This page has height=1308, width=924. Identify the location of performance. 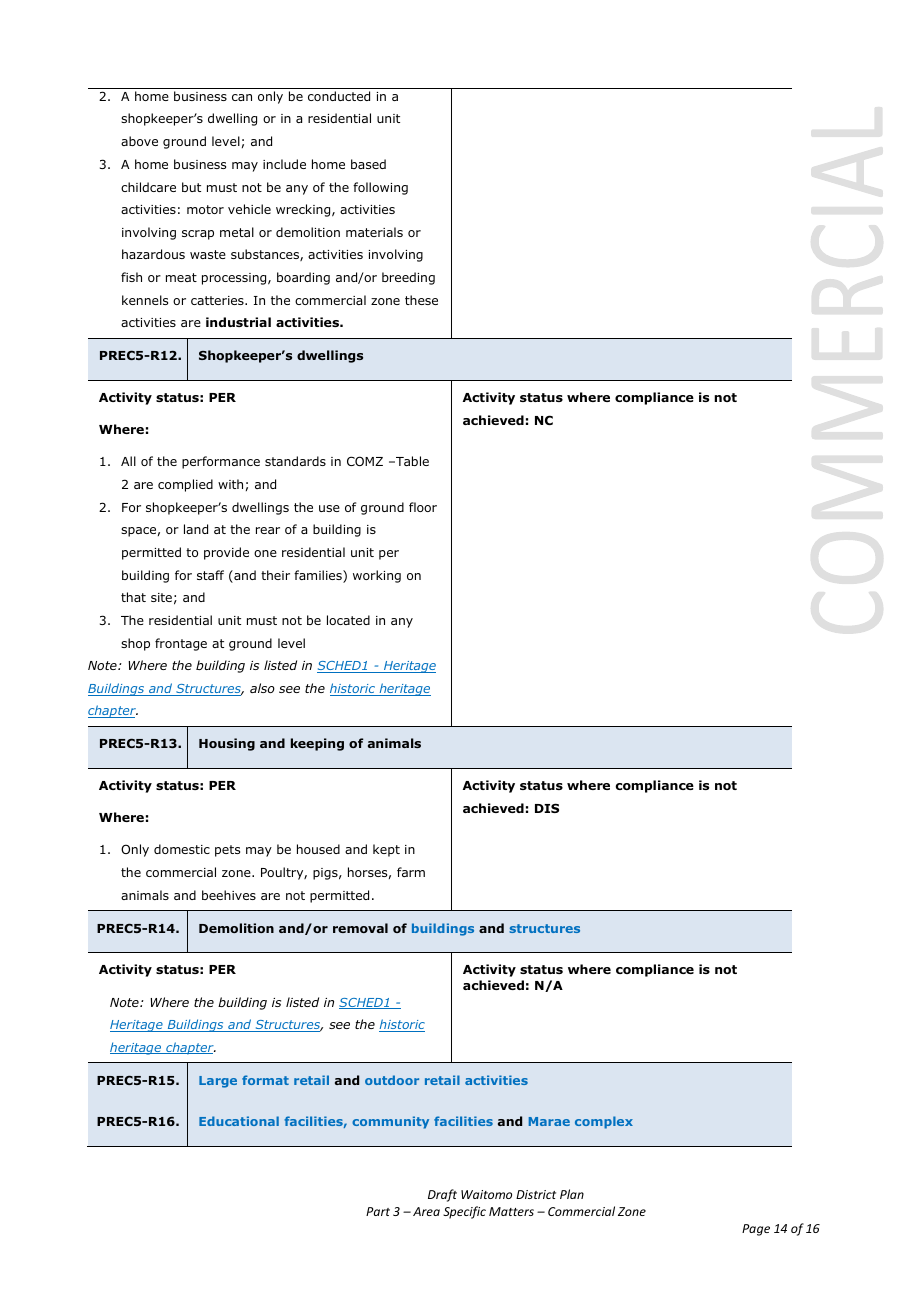
(221, 462).
